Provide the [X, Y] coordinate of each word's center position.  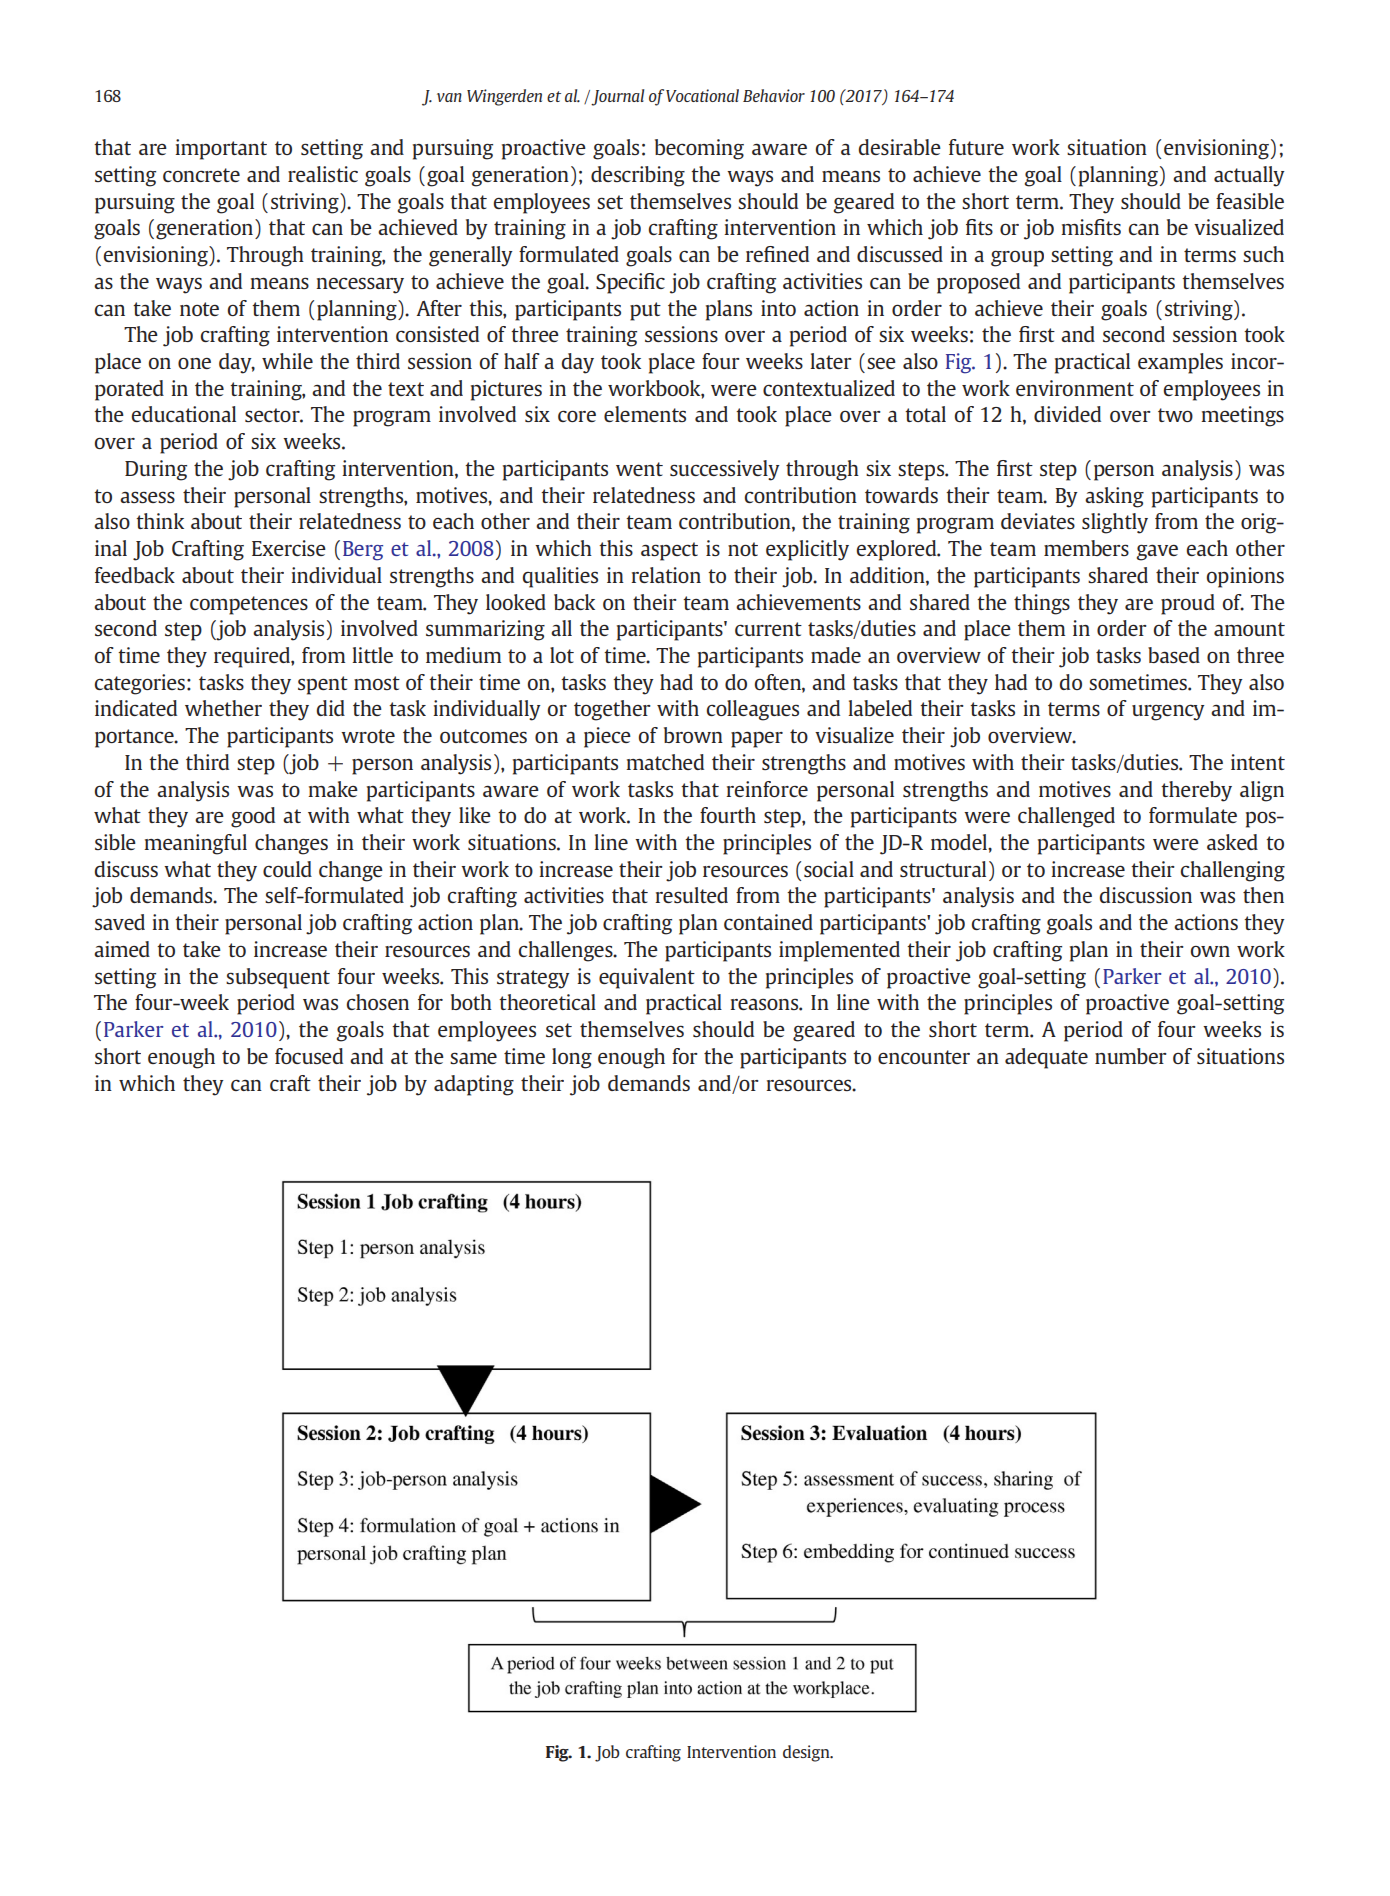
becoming [699, 149]
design [807, 1753]
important [221, 149]
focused [309, 1056]
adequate [1046, 1058]
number [1131, 1056]
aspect [669, 551]
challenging [1233, 871]
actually [1249, 176]
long [572, 1058]
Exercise [289, 548]
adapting [474, 1085]
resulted [691, 895]
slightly [1115, 523]
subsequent [278, 978]
